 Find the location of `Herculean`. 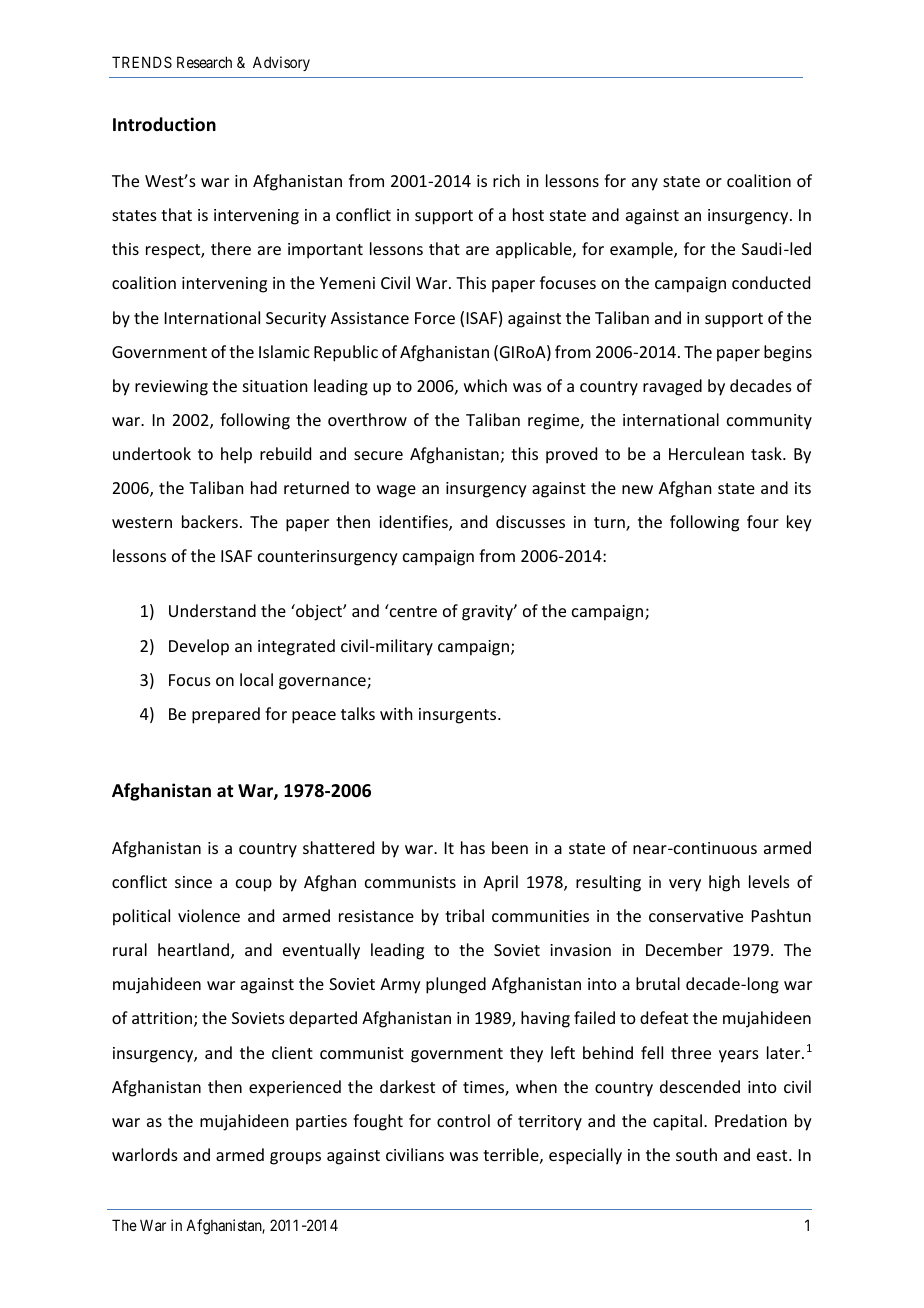

Herculean is located at coordinates (706, 453).
